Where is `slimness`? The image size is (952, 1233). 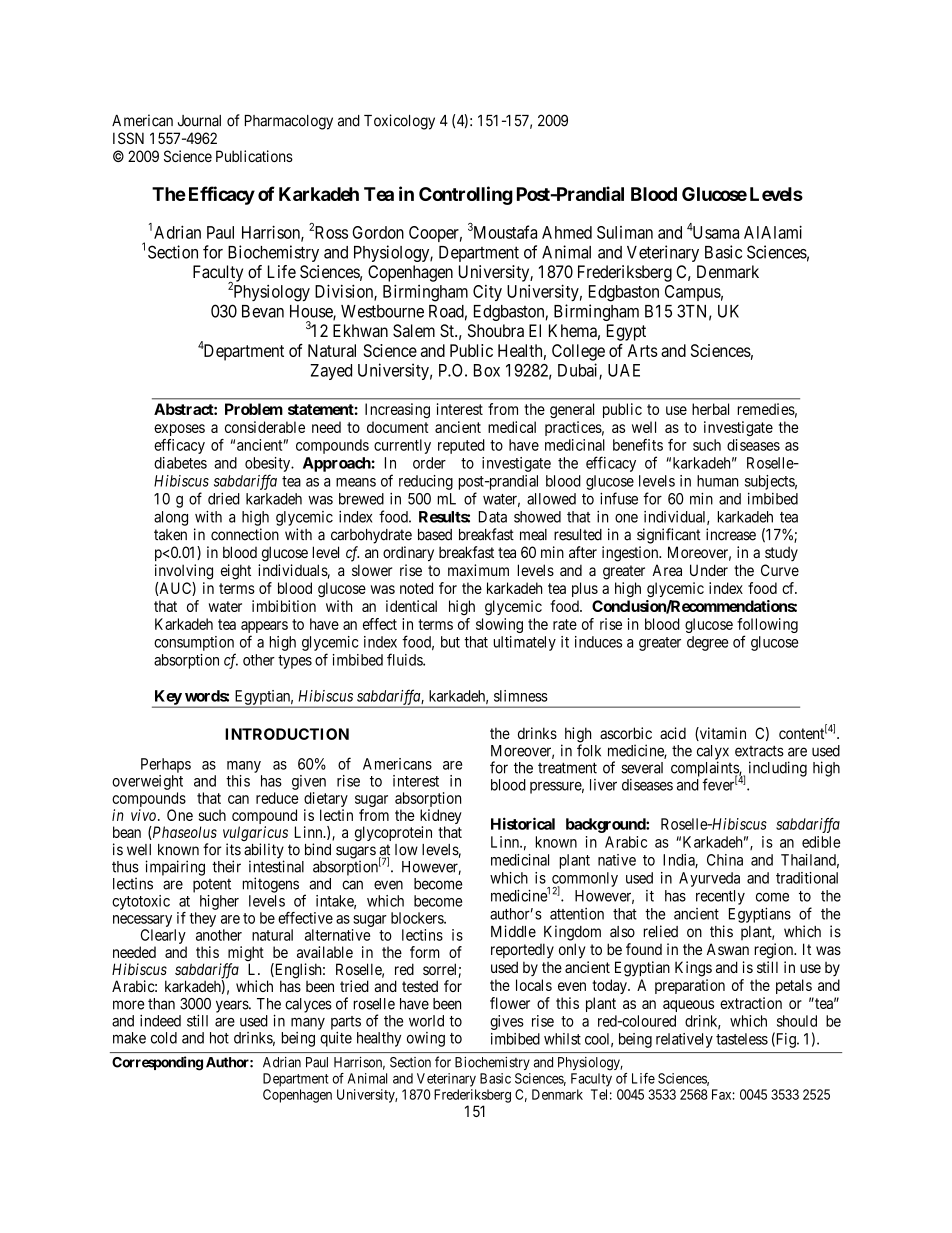
slimness is located at coordinates (521, 696).
